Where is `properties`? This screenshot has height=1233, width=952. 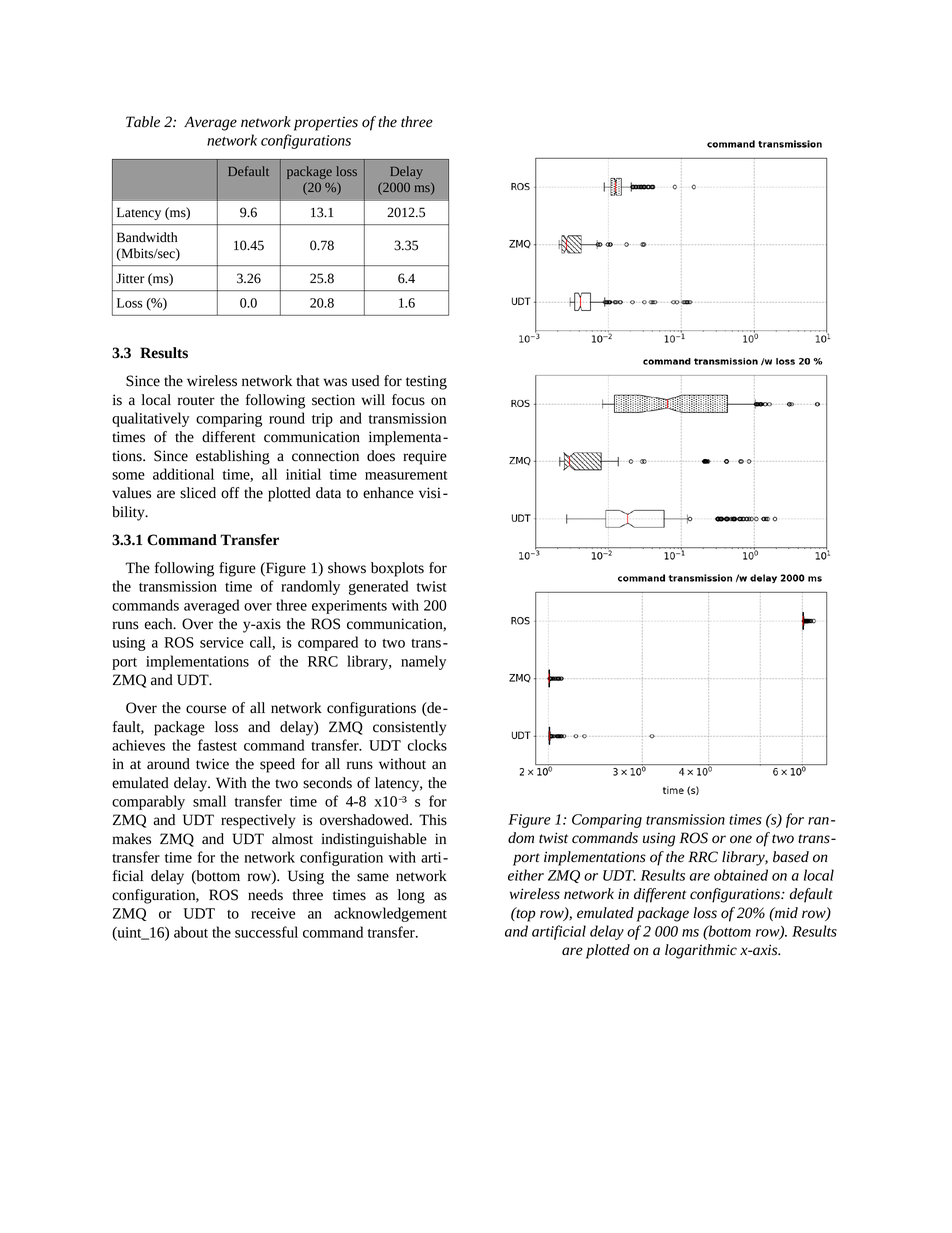 properties is located at coordinates (326, 124).
